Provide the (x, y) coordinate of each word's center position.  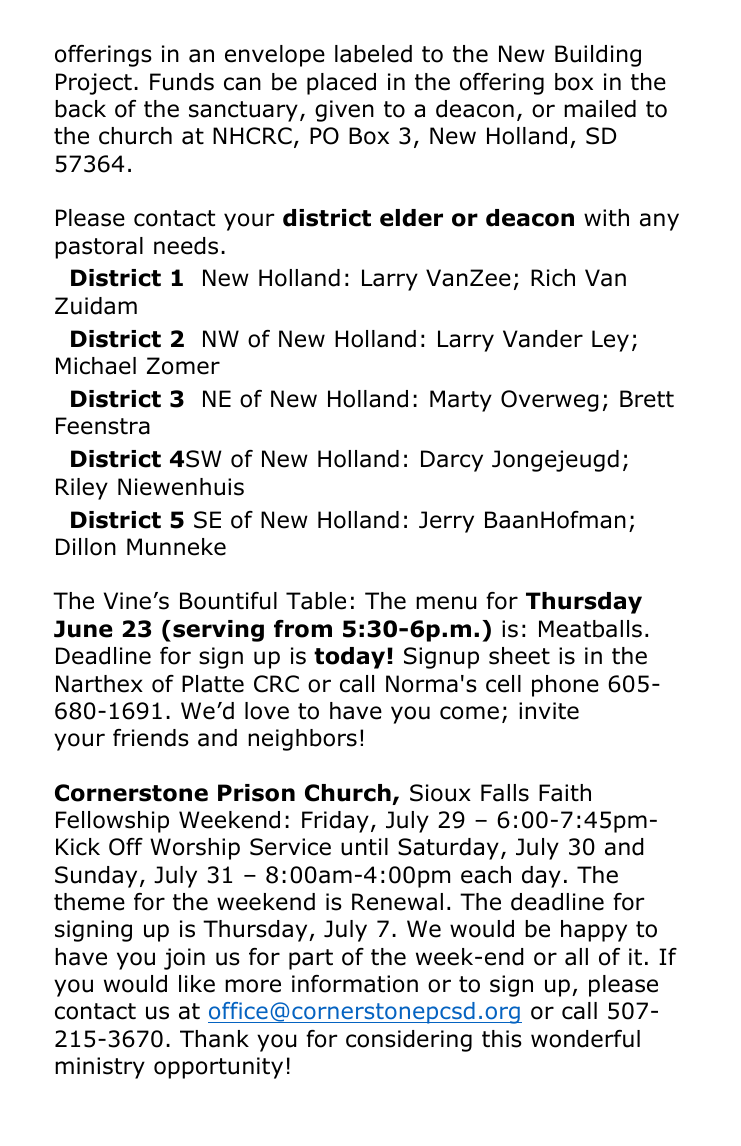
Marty (461, 401)
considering (409, 1041)
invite (549, 711)
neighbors (302, 740)
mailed (600, 109)
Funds (182, 82)
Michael (96, 366)
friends (151, 738)
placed (341, 84)
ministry (100, 1068)
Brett (647, 399)
